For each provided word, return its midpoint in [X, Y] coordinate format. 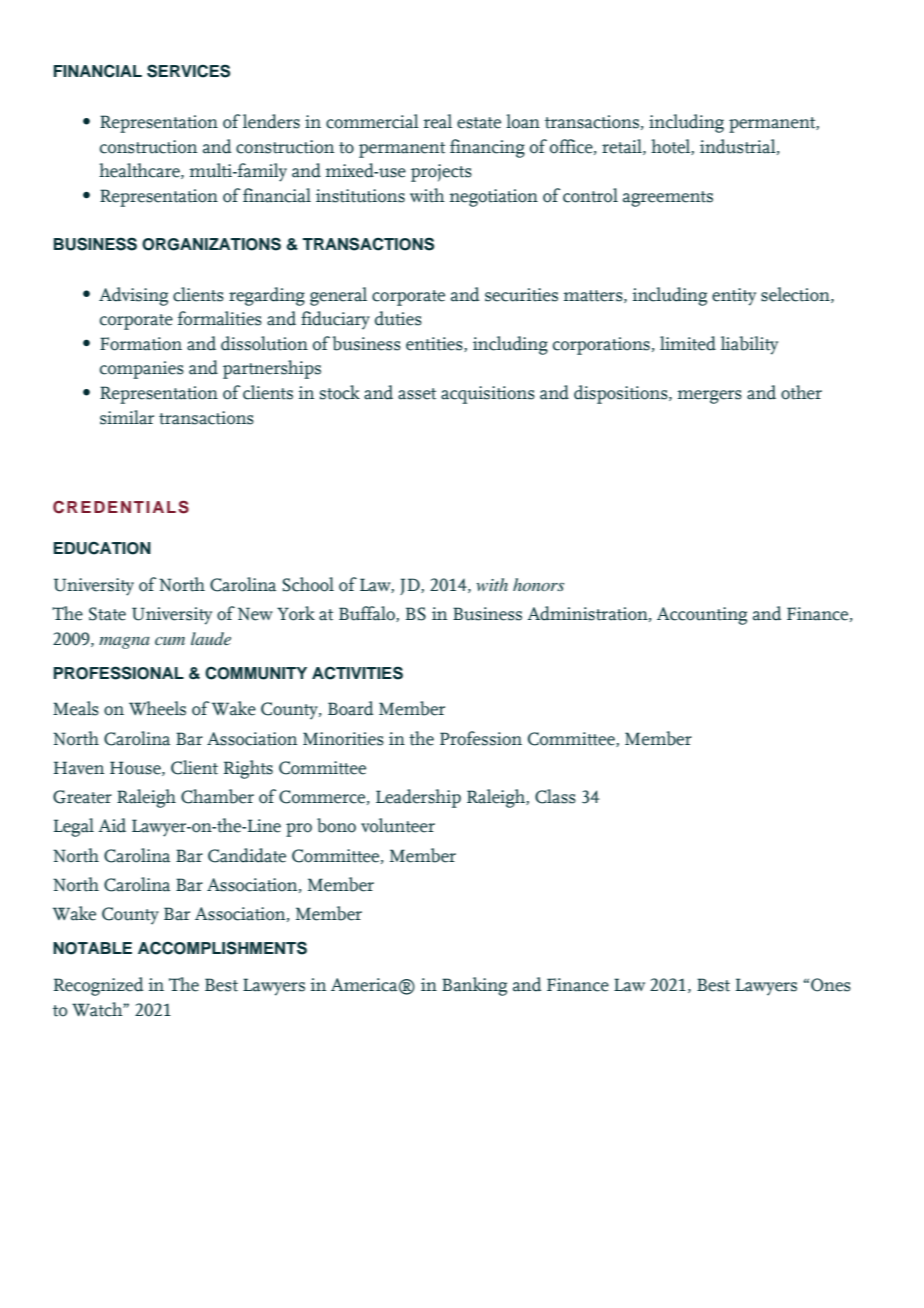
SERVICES [188, 71]
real [437, 121]
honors [538, 584]
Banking [474, 986]
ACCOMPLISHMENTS [222, 948]
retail [623, 147]
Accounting [702, 616]
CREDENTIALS [121, 507]
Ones [831, 985]
